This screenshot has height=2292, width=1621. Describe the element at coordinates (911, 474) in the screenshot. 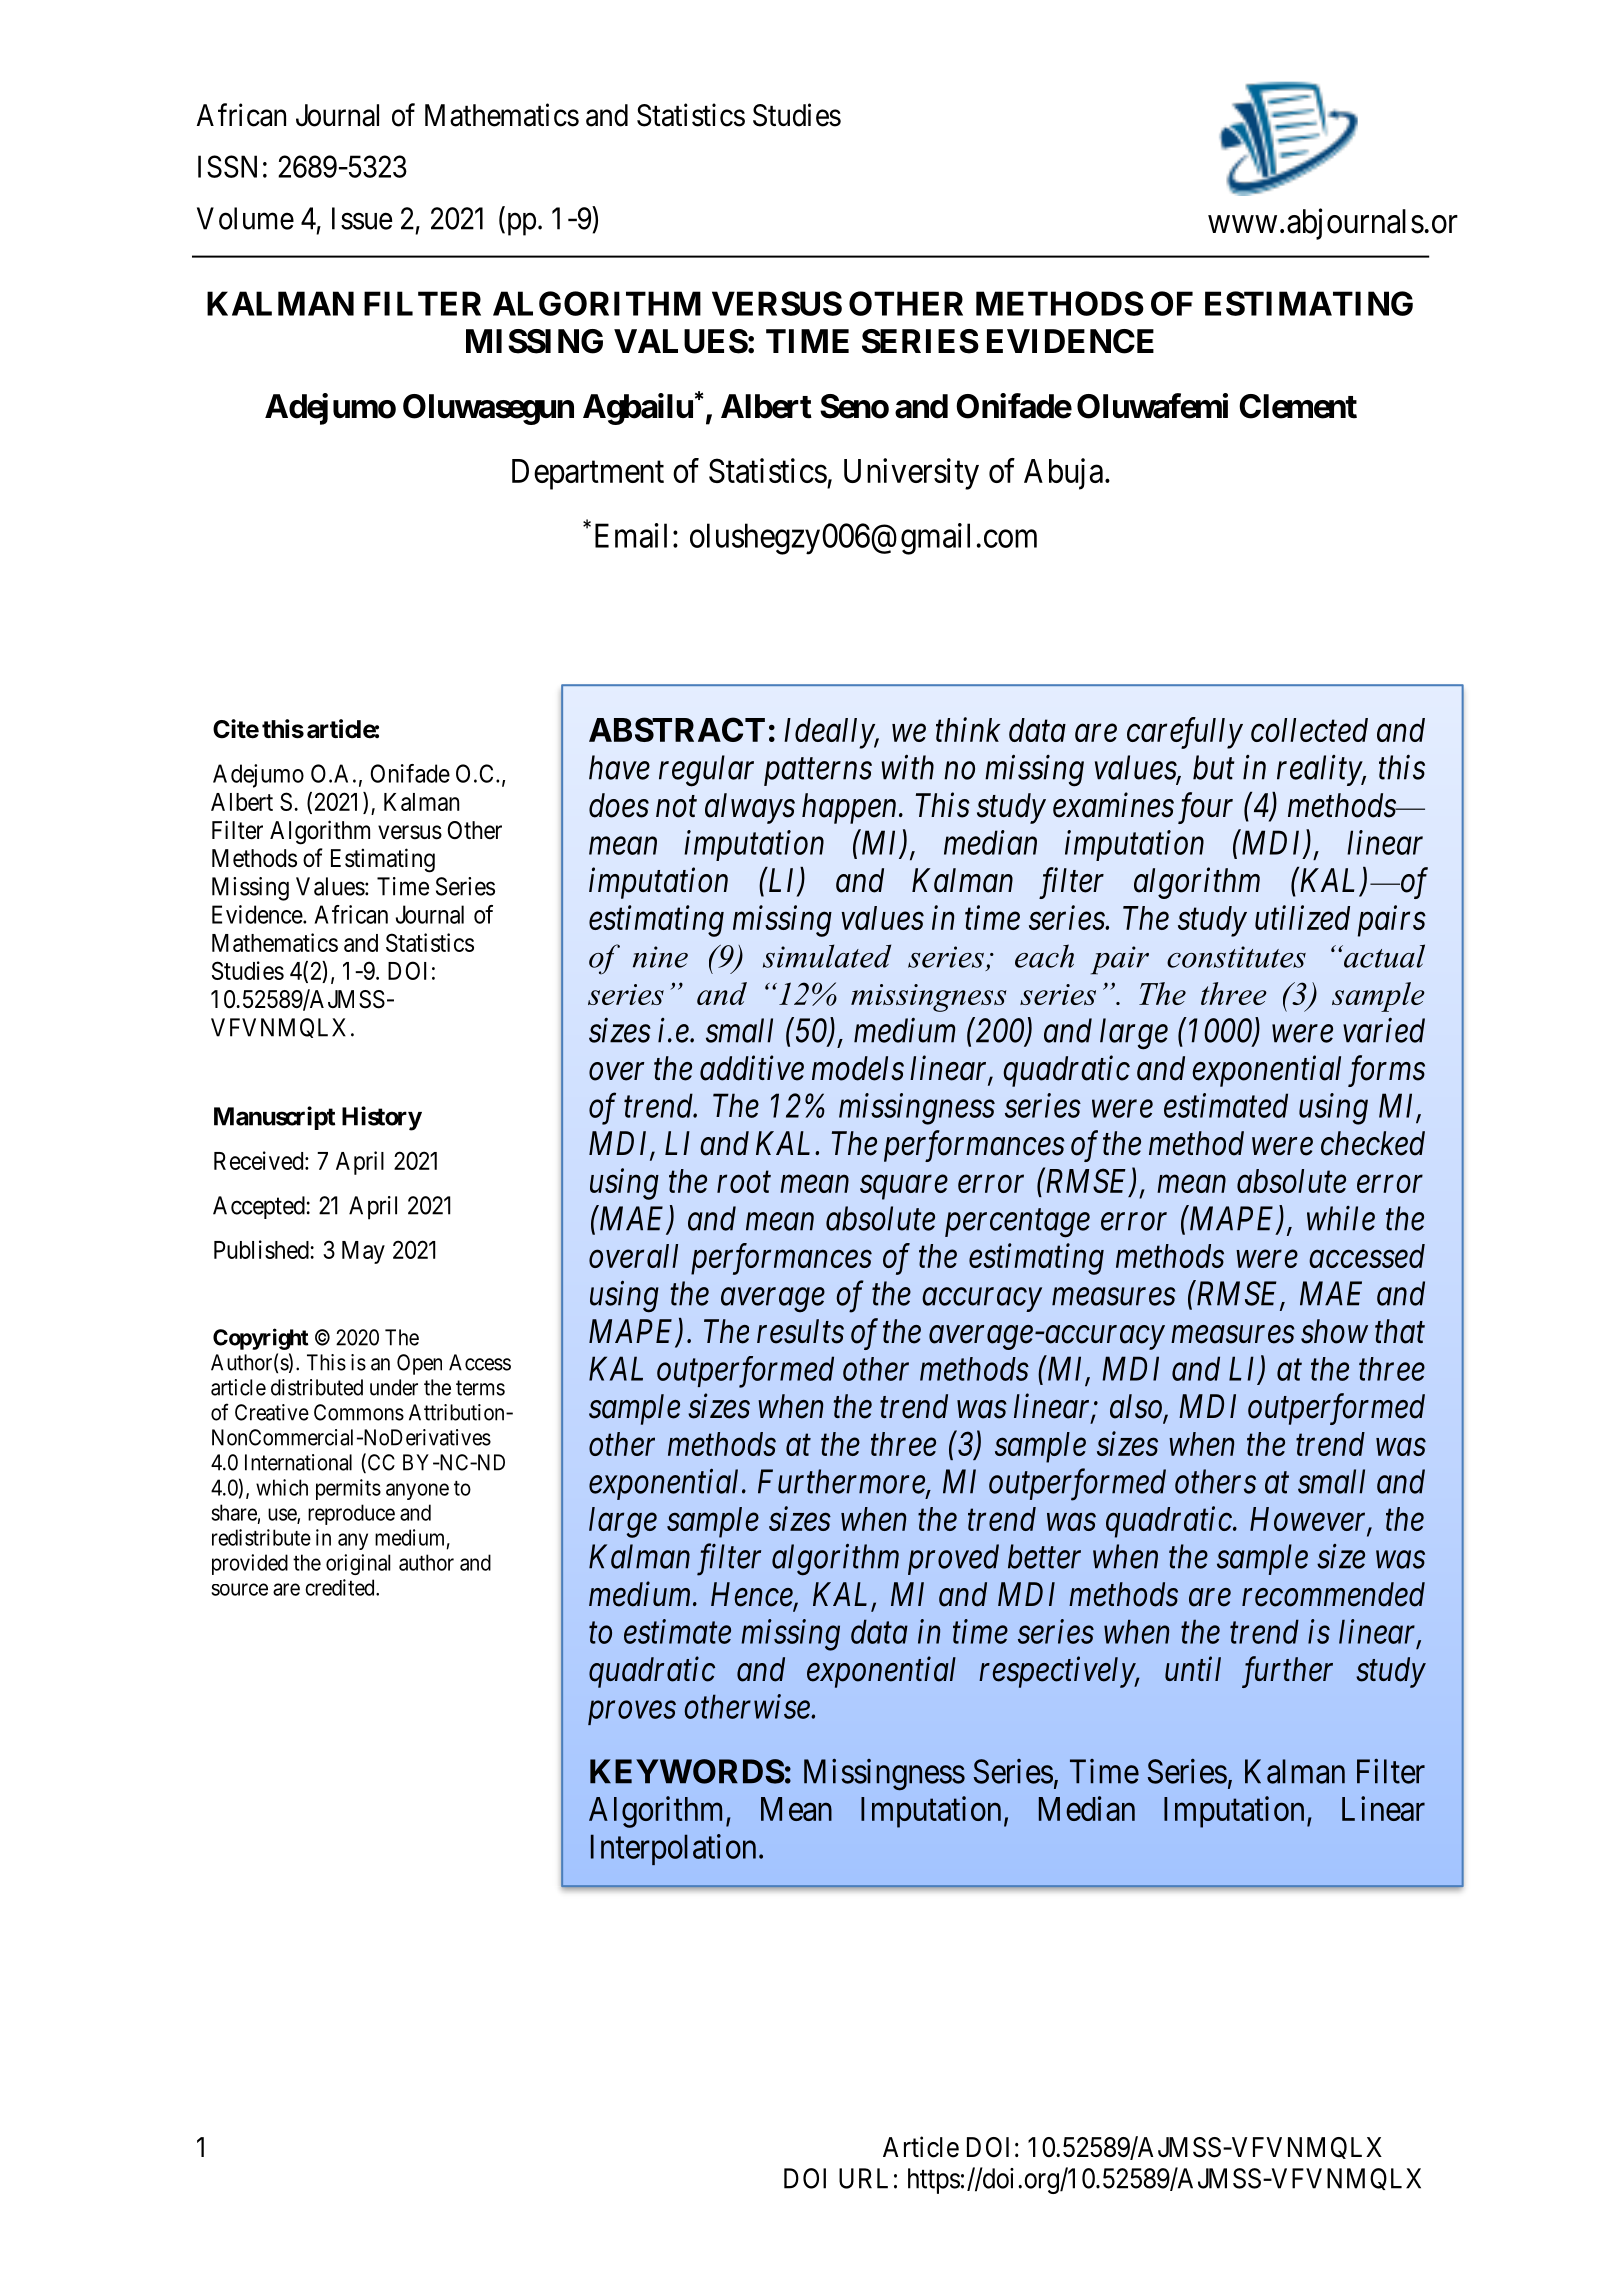

I see `University` at that location.
